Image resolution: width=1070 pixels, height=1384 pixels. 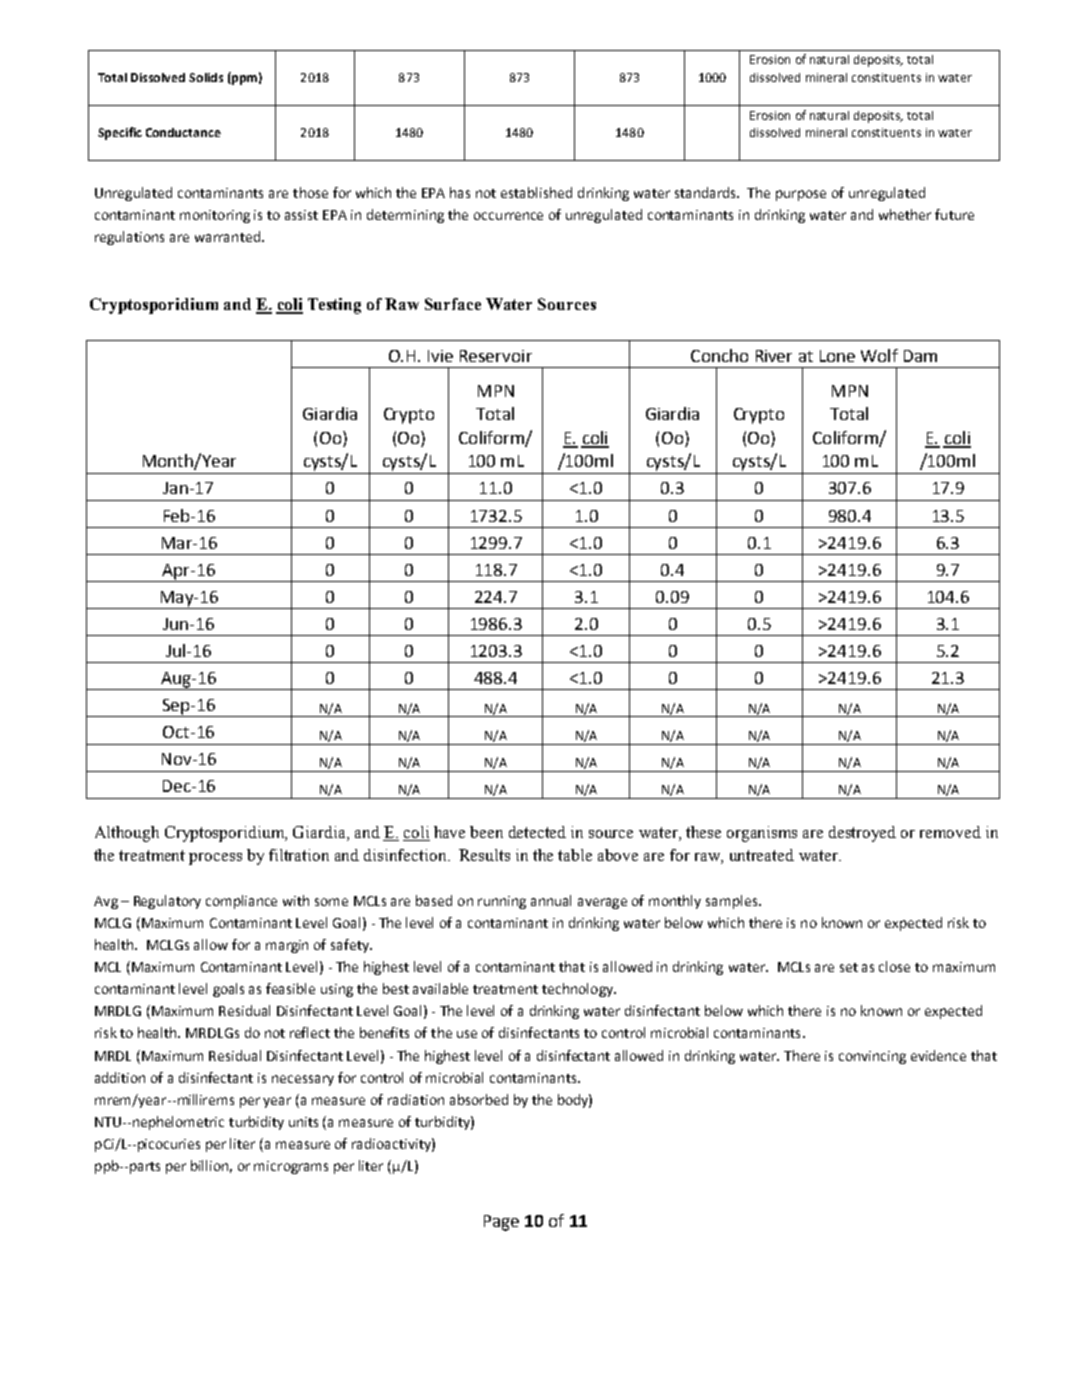 I want to click on convincing, so click(x=872, y=1057).
